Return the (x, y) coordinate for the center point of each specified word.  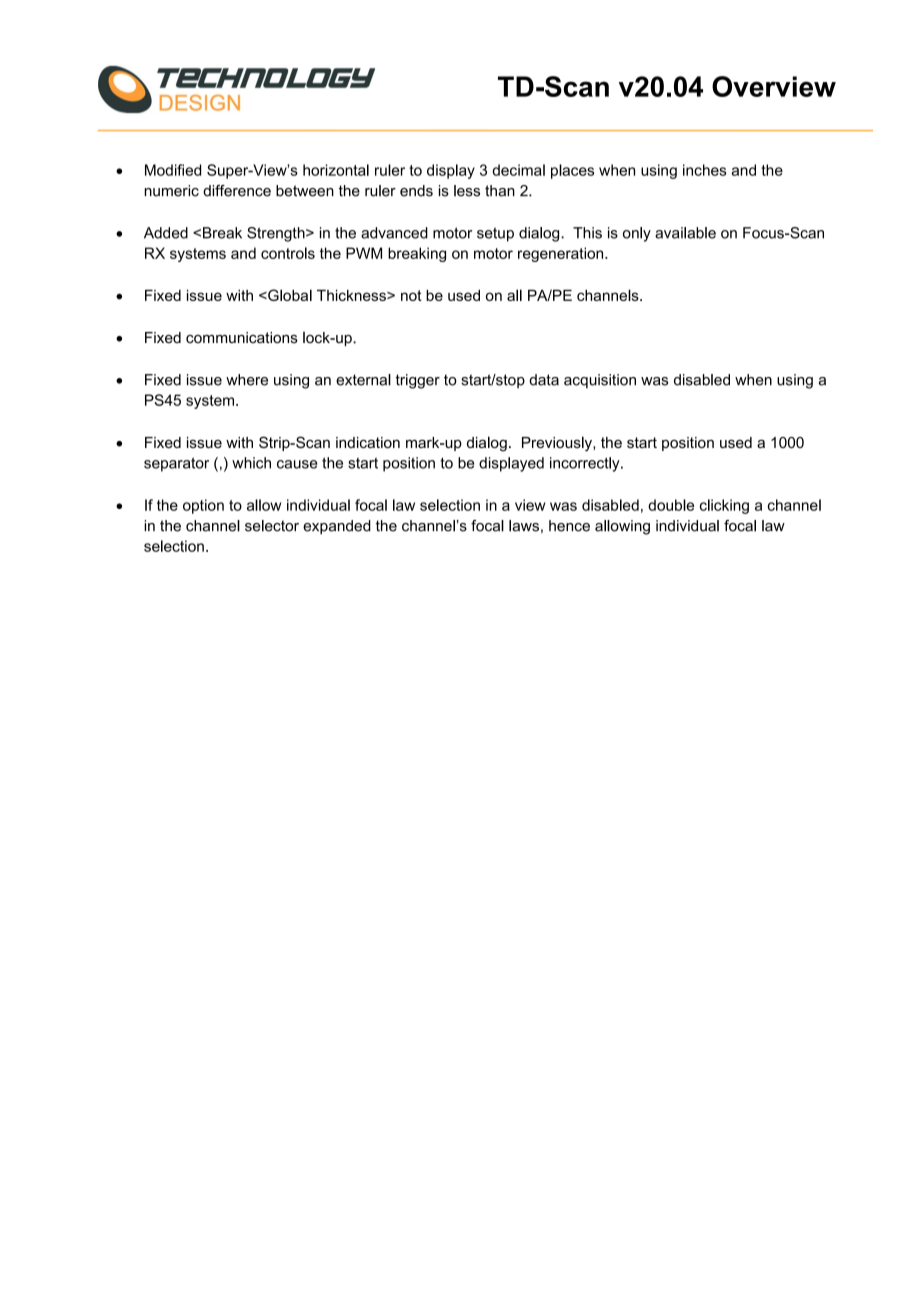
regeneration (562, 254)
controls (288, 253)
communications (242, 338)
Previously (558, 444)
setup (495, 234)
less (467, 191)
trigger (418, 381)
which (251, 463)
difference (237, 191)
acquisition (600, 381)
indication (368, 442)
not (411, 295)
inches (705, 170)
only (637, 234)
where (247, 380)
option (203, 506)
